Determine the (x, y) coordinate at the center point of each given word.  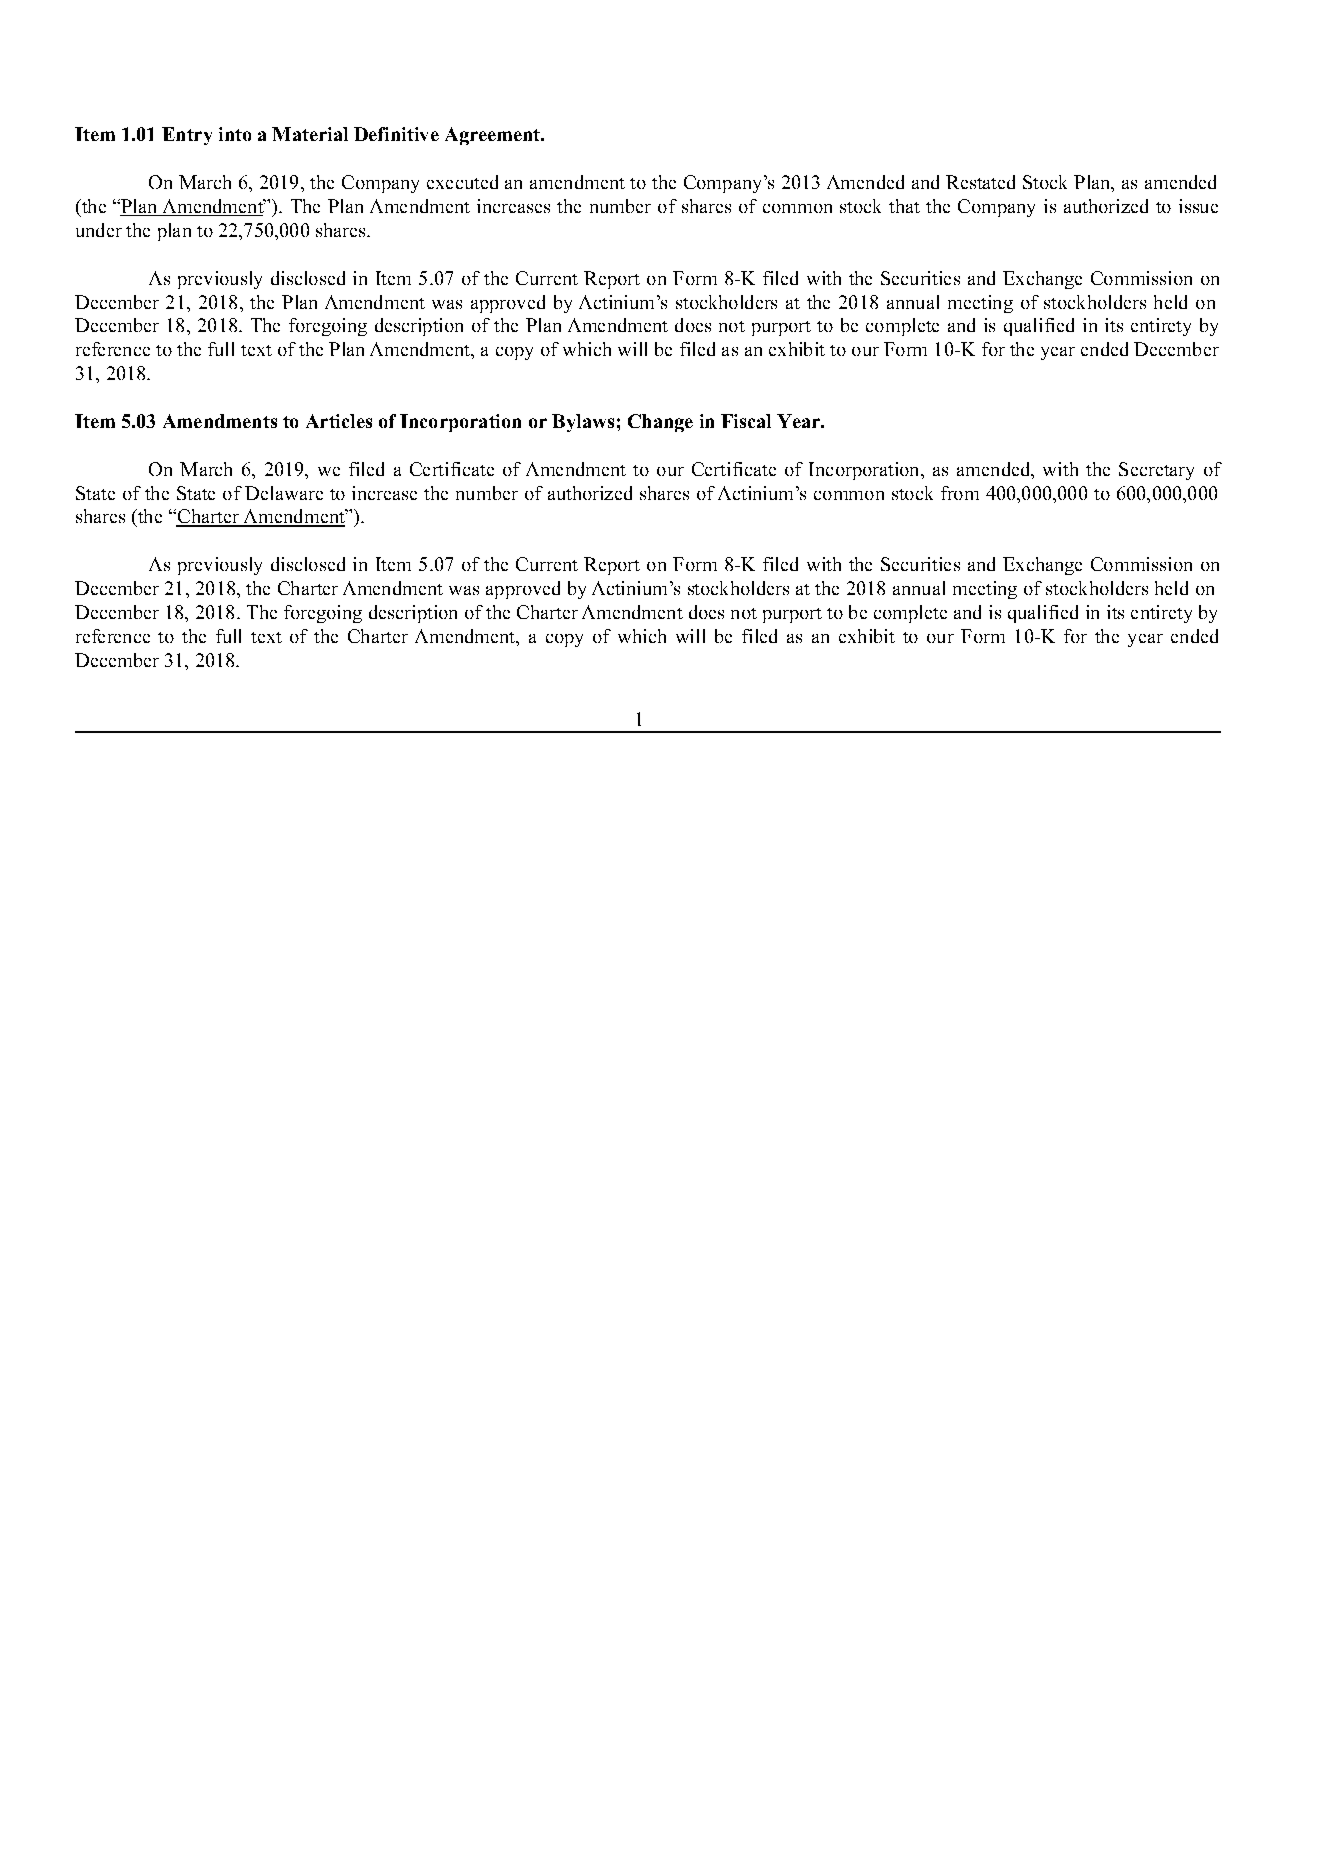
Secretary (1156, 471)
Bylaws (583, 423)
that (904, 206)
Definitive (396, 134)
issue (1198, 206)
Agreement (493, 136)
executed (462, 182)
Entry (187, 136)
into (235, 134)
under (99, 230)
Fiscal (746, 421)
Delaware (284, 493)
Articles (339, 421)
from (960, 493)
